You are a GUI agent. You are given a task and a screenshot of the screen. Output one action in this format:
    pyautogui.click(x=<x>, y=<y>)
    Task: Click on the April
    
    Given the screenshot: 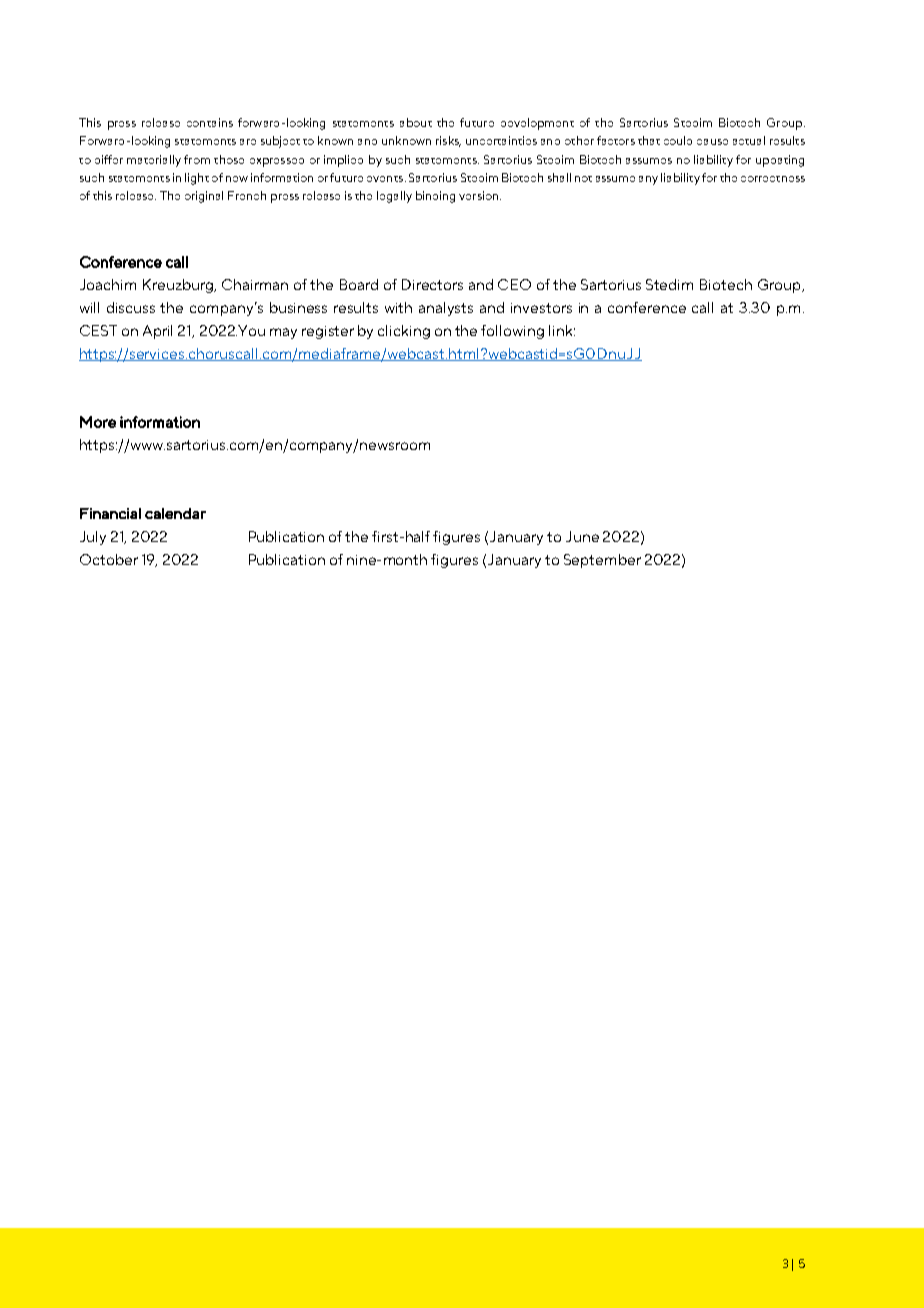 What is the action you would take?
    pyautogui.click(x=157, y=332)
